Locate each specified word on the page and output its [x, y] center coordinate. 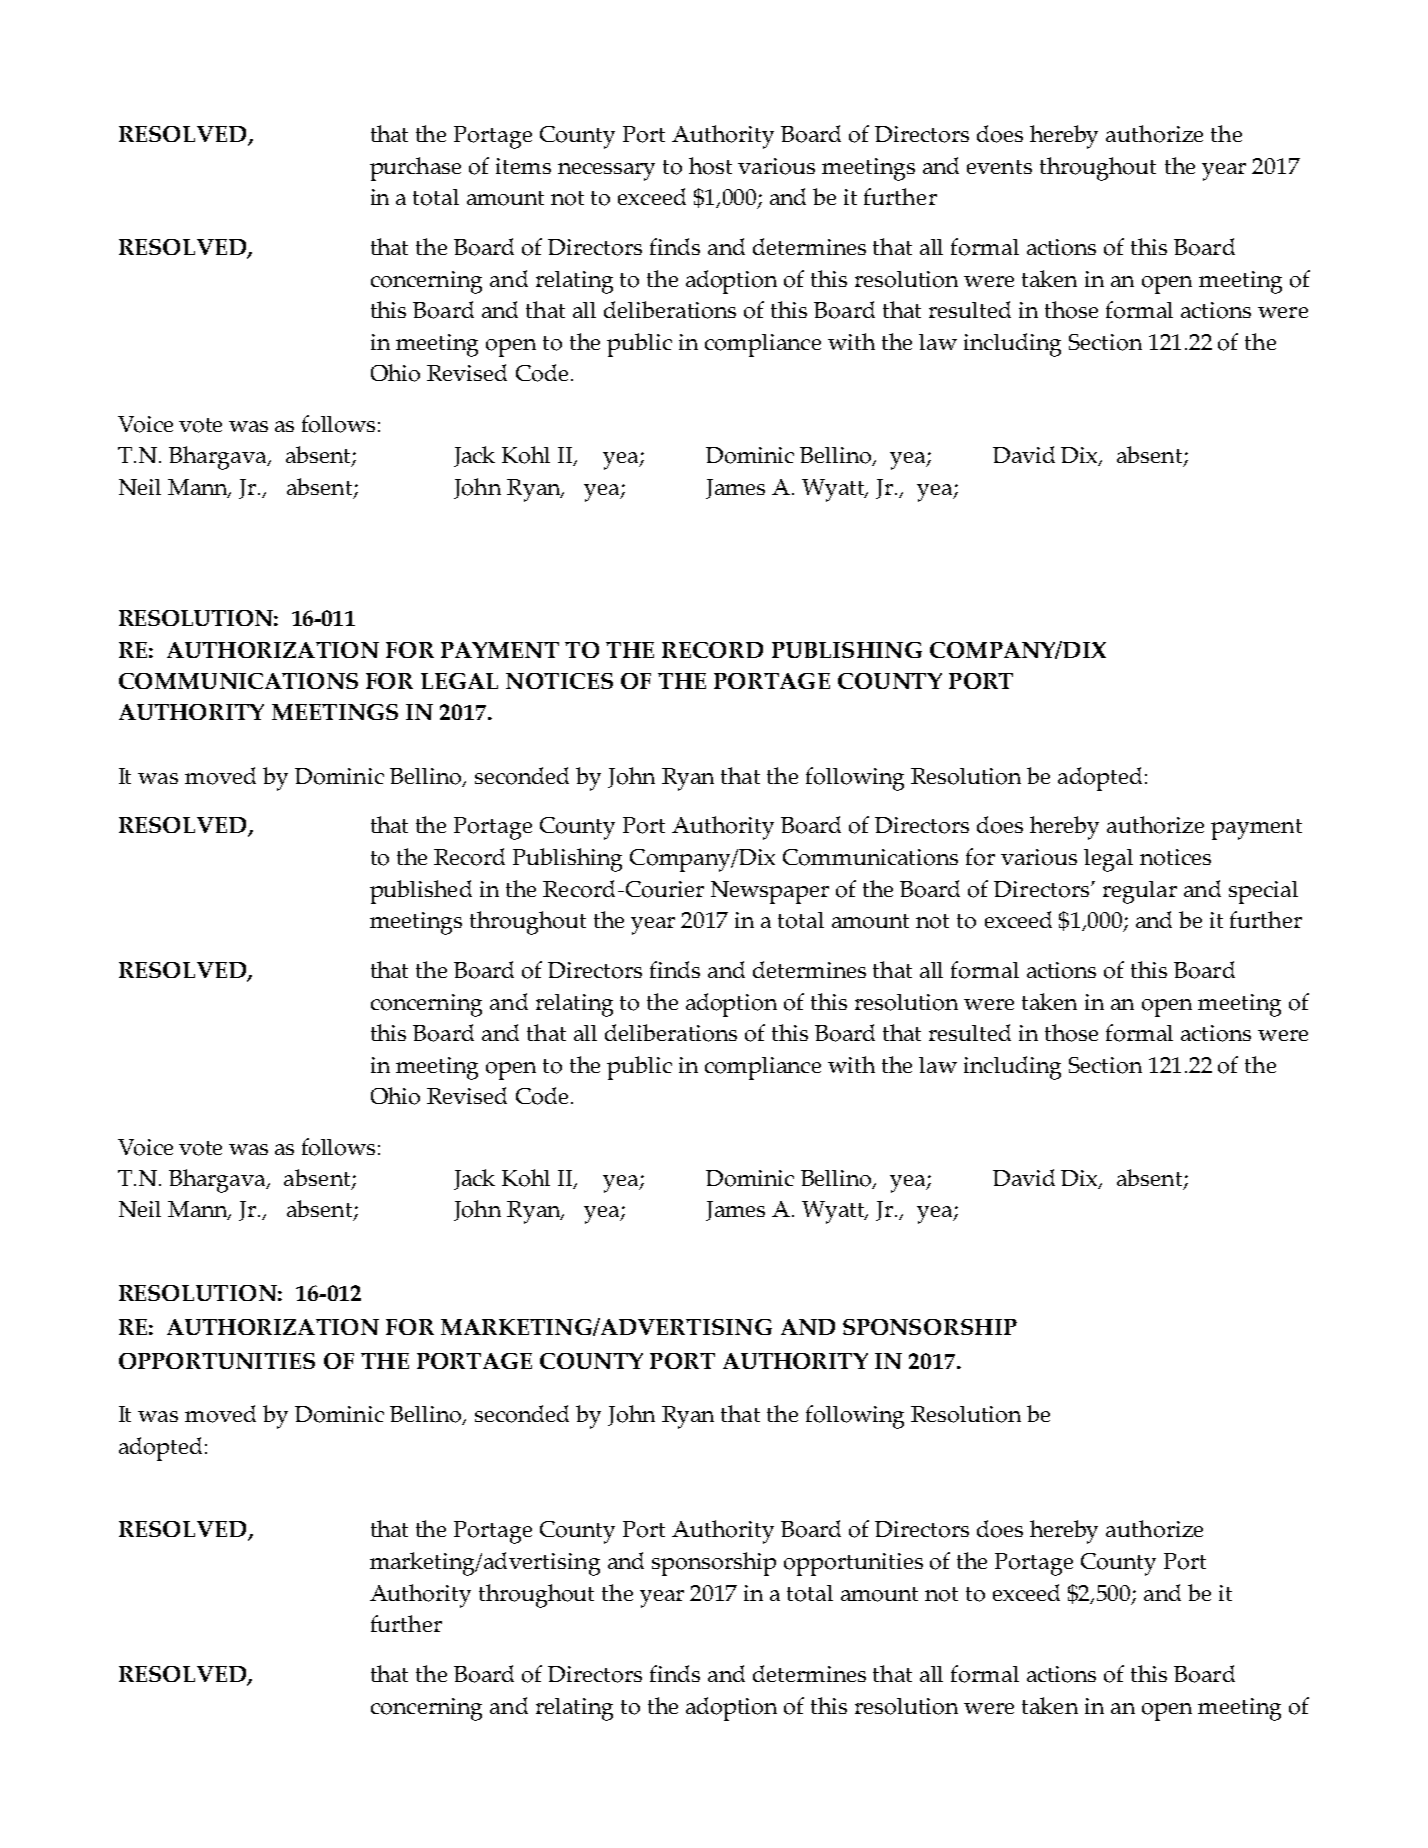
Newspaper [770, 892]
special [1263, 892]
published [421, 892]
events [999, 167]
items [523, 166]
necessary [606, 172]
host [710, 166]
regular [1140, 892]
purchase [415, 169]
